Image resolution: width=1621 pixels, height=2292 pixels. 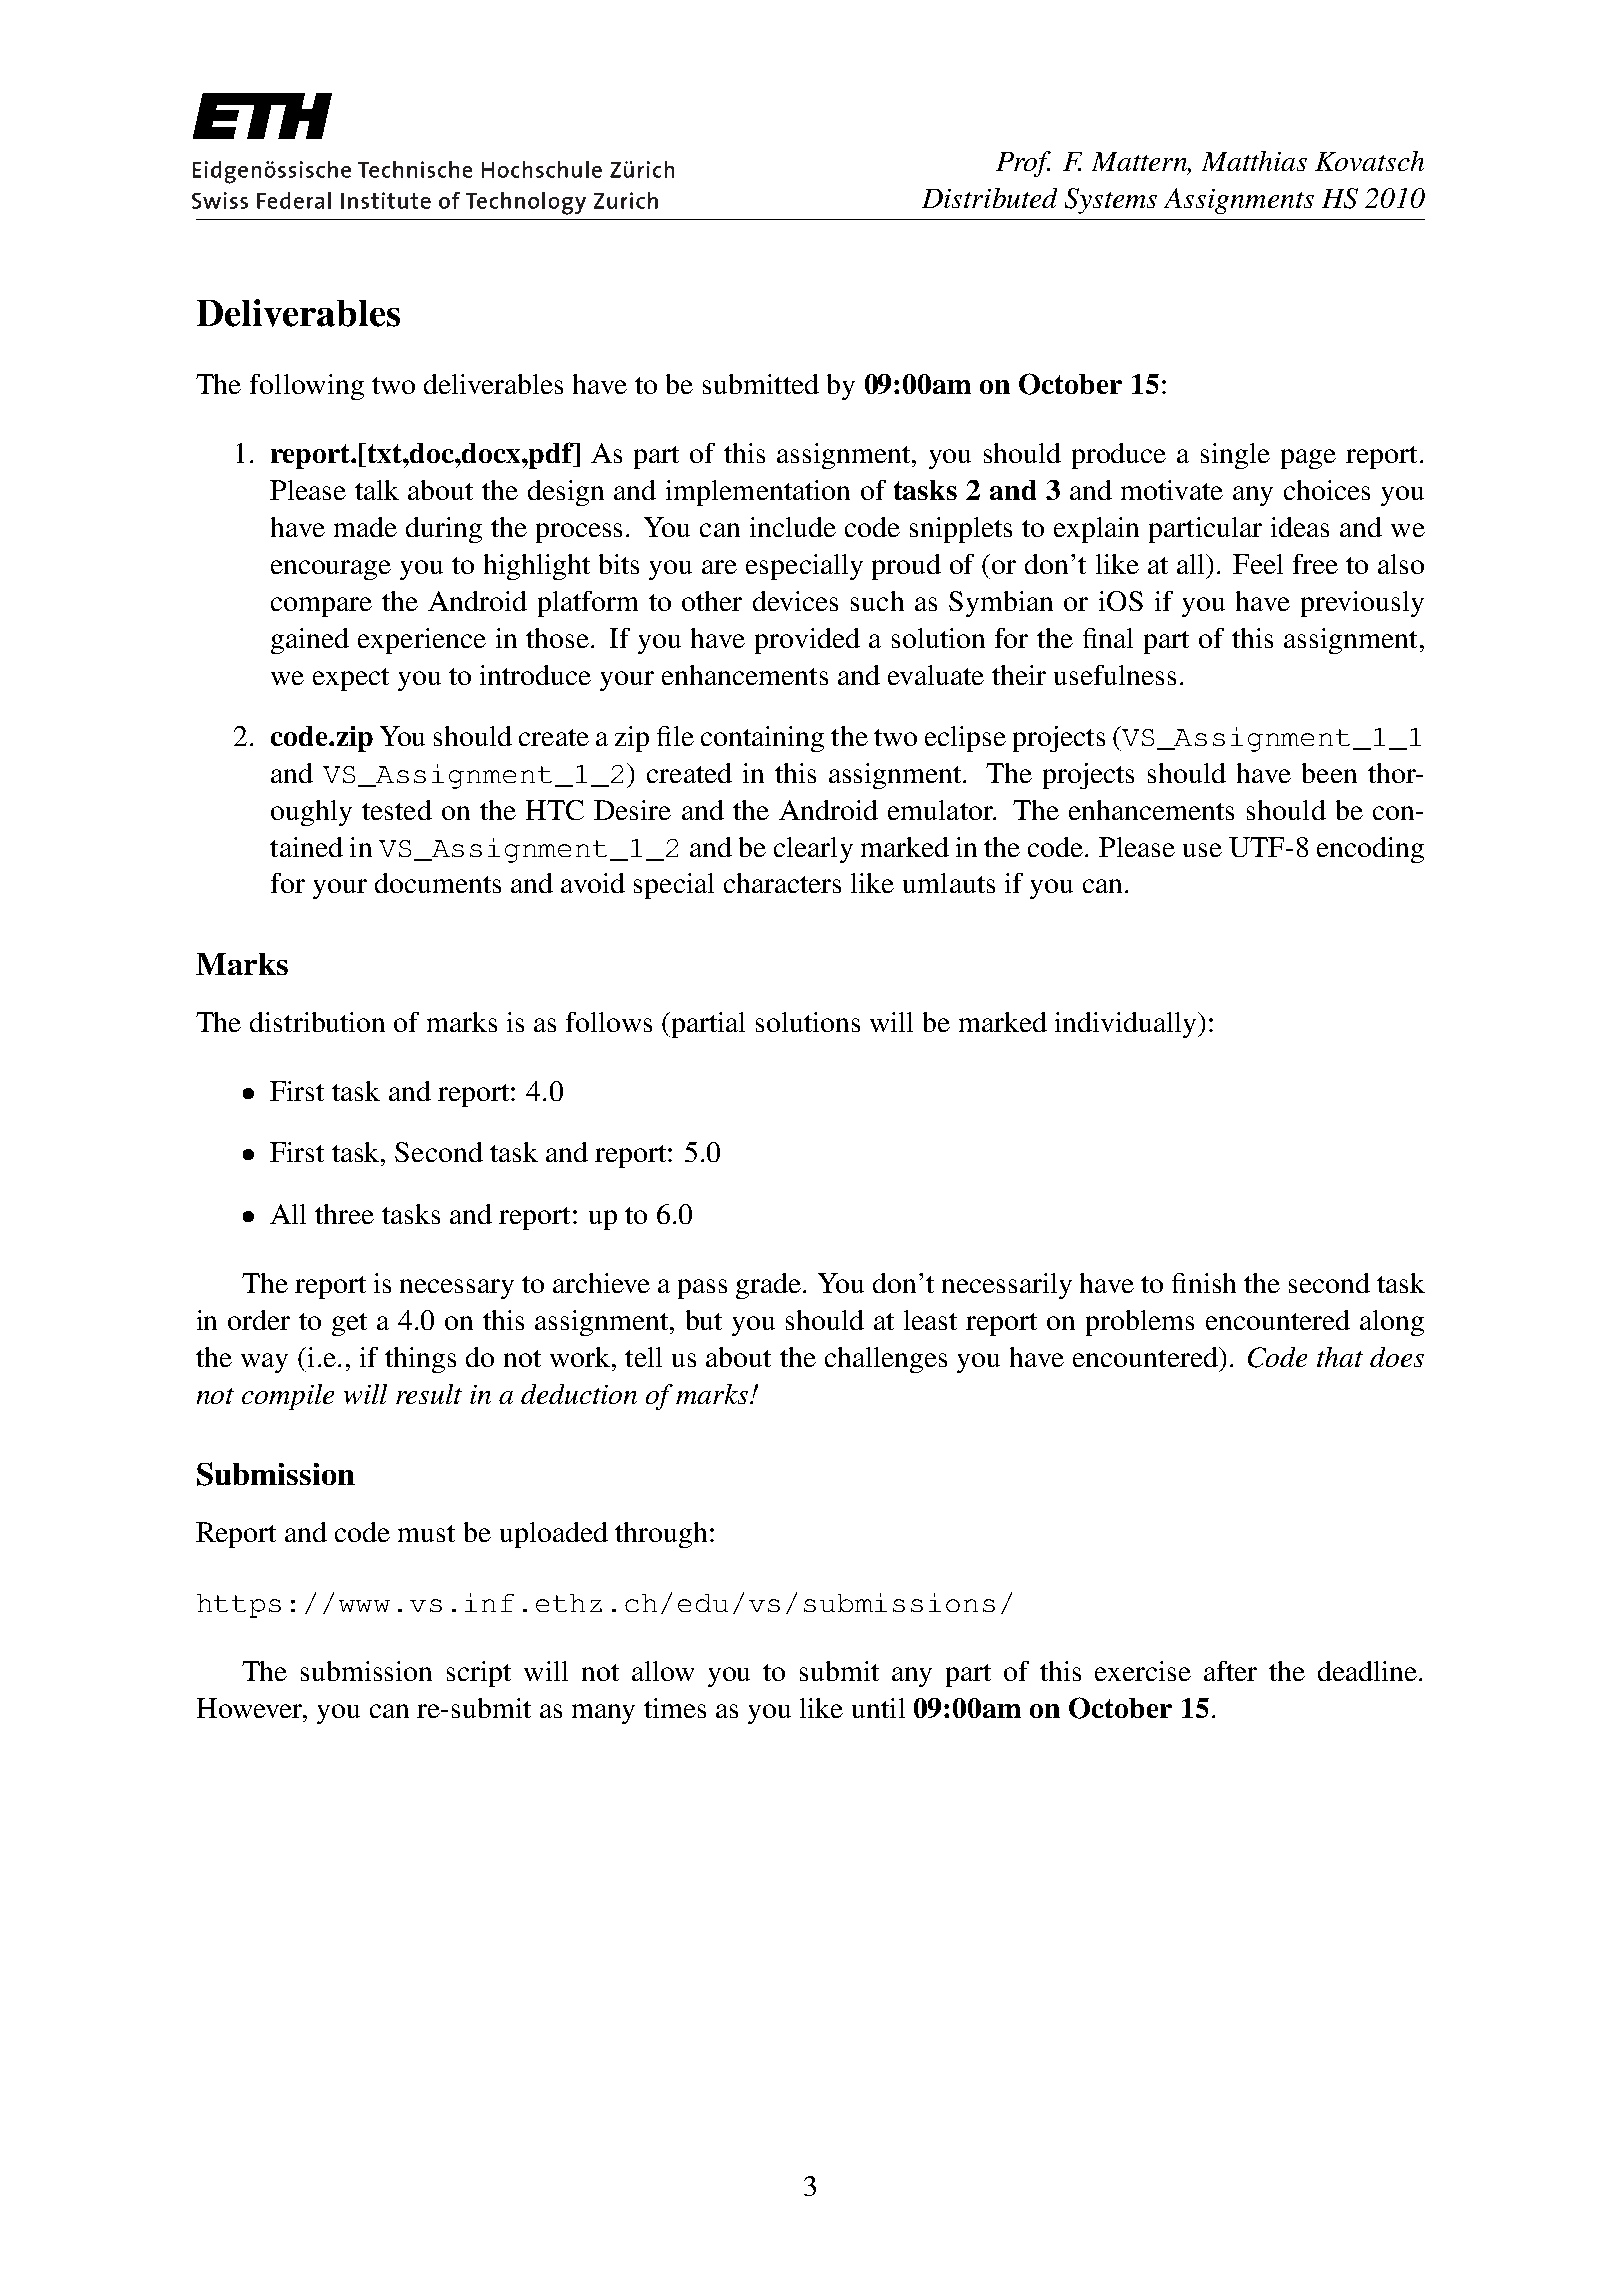 What do you see at coordinates (989, 198) in the page?
I see `Distributed` at bounding box center [989, 198].
